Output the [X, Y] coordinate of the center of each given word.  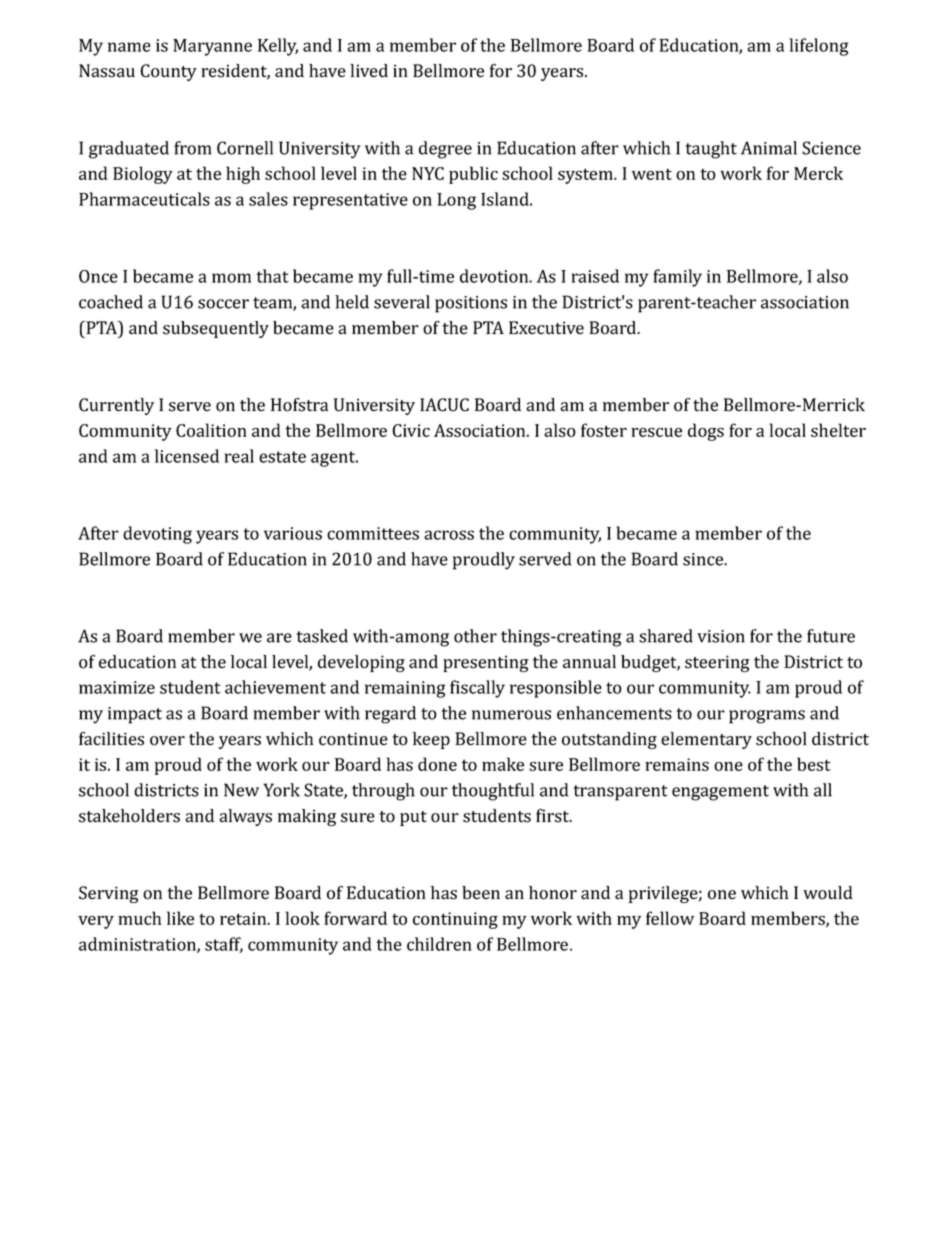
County [168, 72]
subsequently [216, 329]
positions [471, 304]
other [475, 636]
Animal [769, 148]
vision [721, 636]
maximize [117, 687]
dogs [706, 432]
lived [369, 71]
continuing [455, 920]
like [180, 918]
